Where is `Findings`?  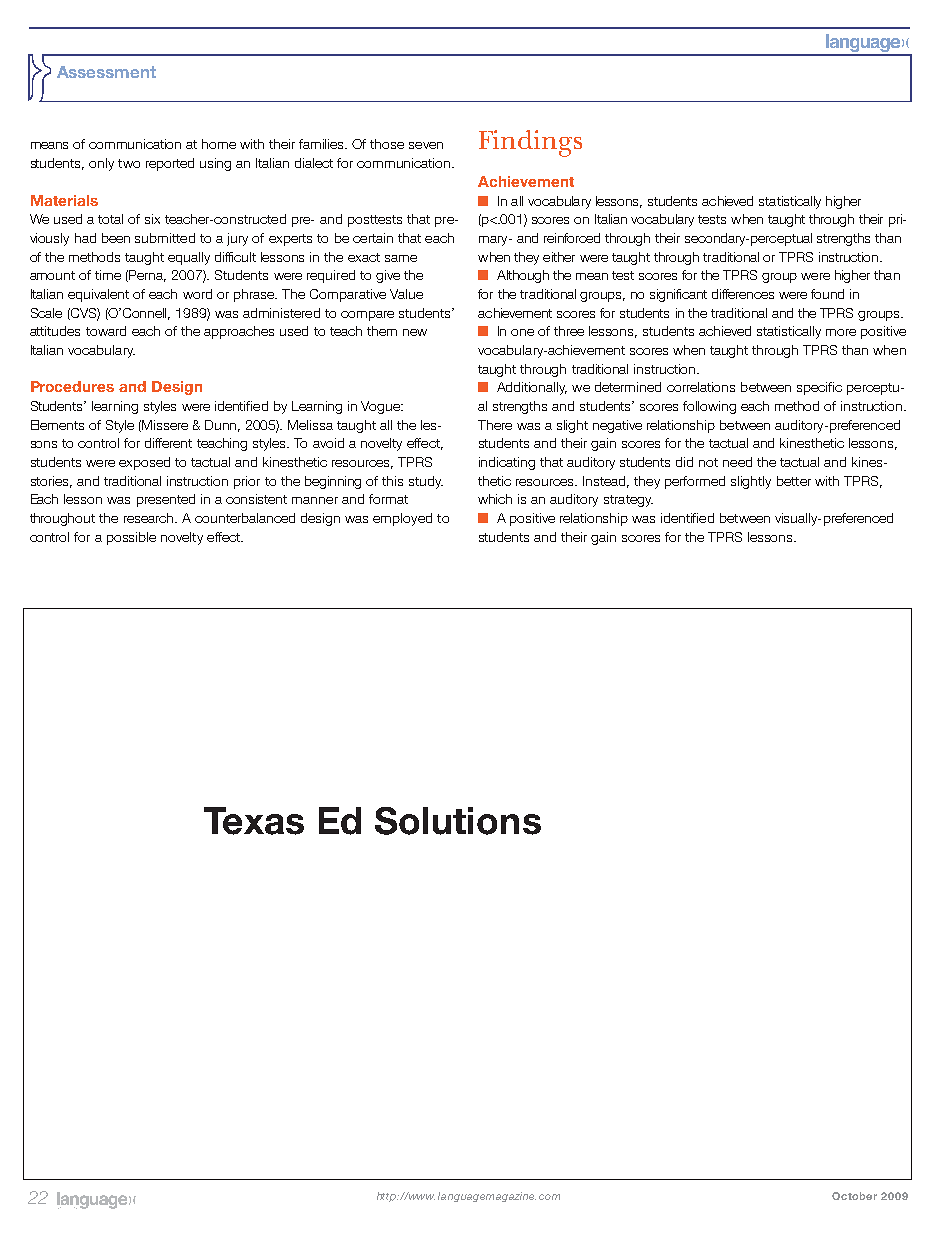 Findings is located at coordinates (530, 143).
